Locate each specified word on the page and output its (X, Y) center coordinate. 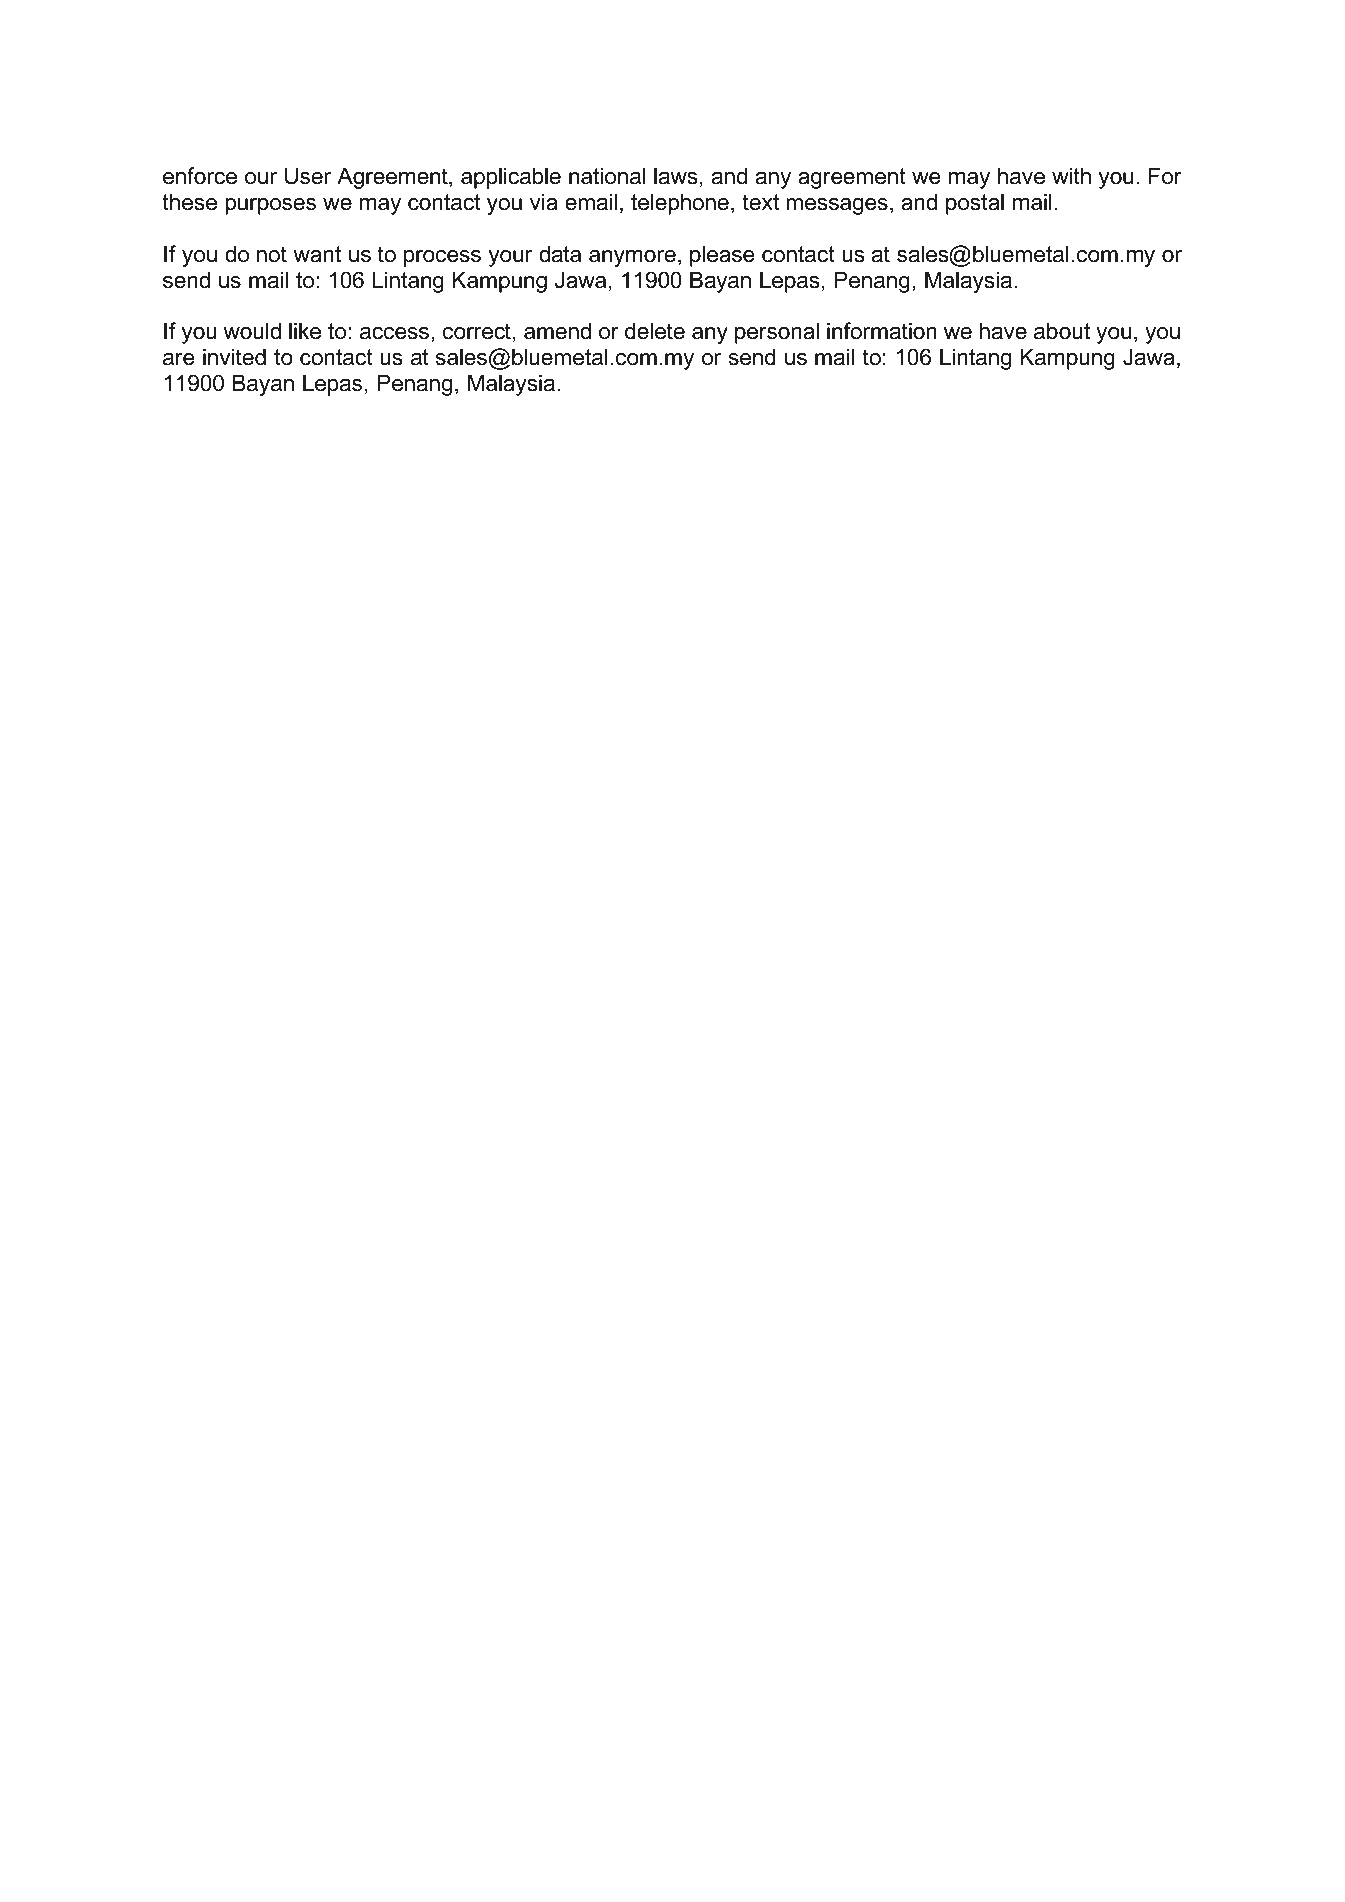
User (308, 176)
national (607, 176)
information (882, 331)
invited (234, 357)
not (272, 254)
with (1071, 175)
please (722, 256)
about (1062, 331)
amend (557, 331)
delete (655, 331)
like (305, 331)
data (560, 254)
